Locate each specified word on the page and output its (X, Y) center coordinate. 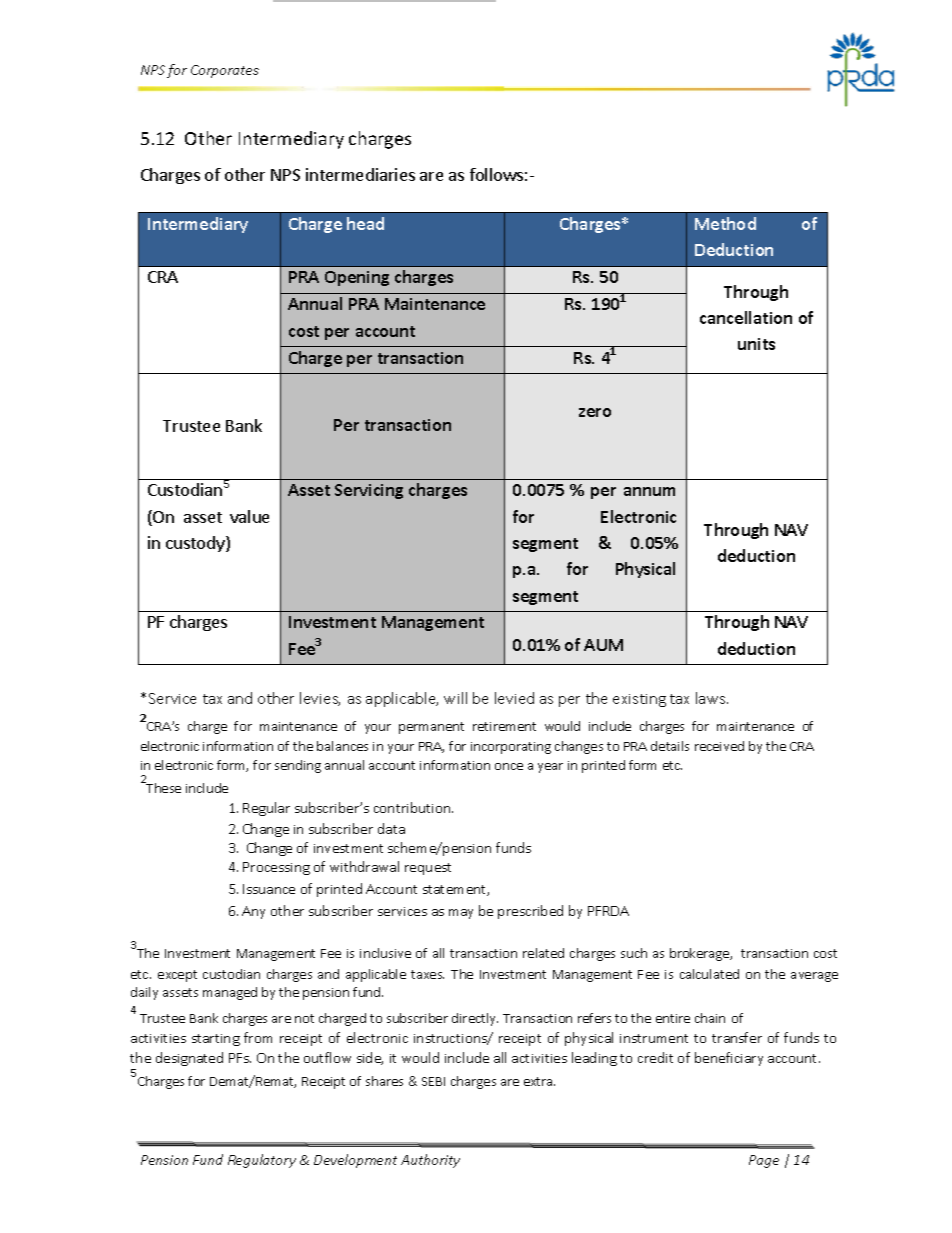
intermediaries (360, 174)
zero (595, 412)
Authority (430, 1161)
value (249, 516)
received (719, 746)
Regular (266, 809)
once (509, 766)
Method (725, 223)
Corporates (225, 71)
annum (649, 491)
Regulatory (262, 1161)
